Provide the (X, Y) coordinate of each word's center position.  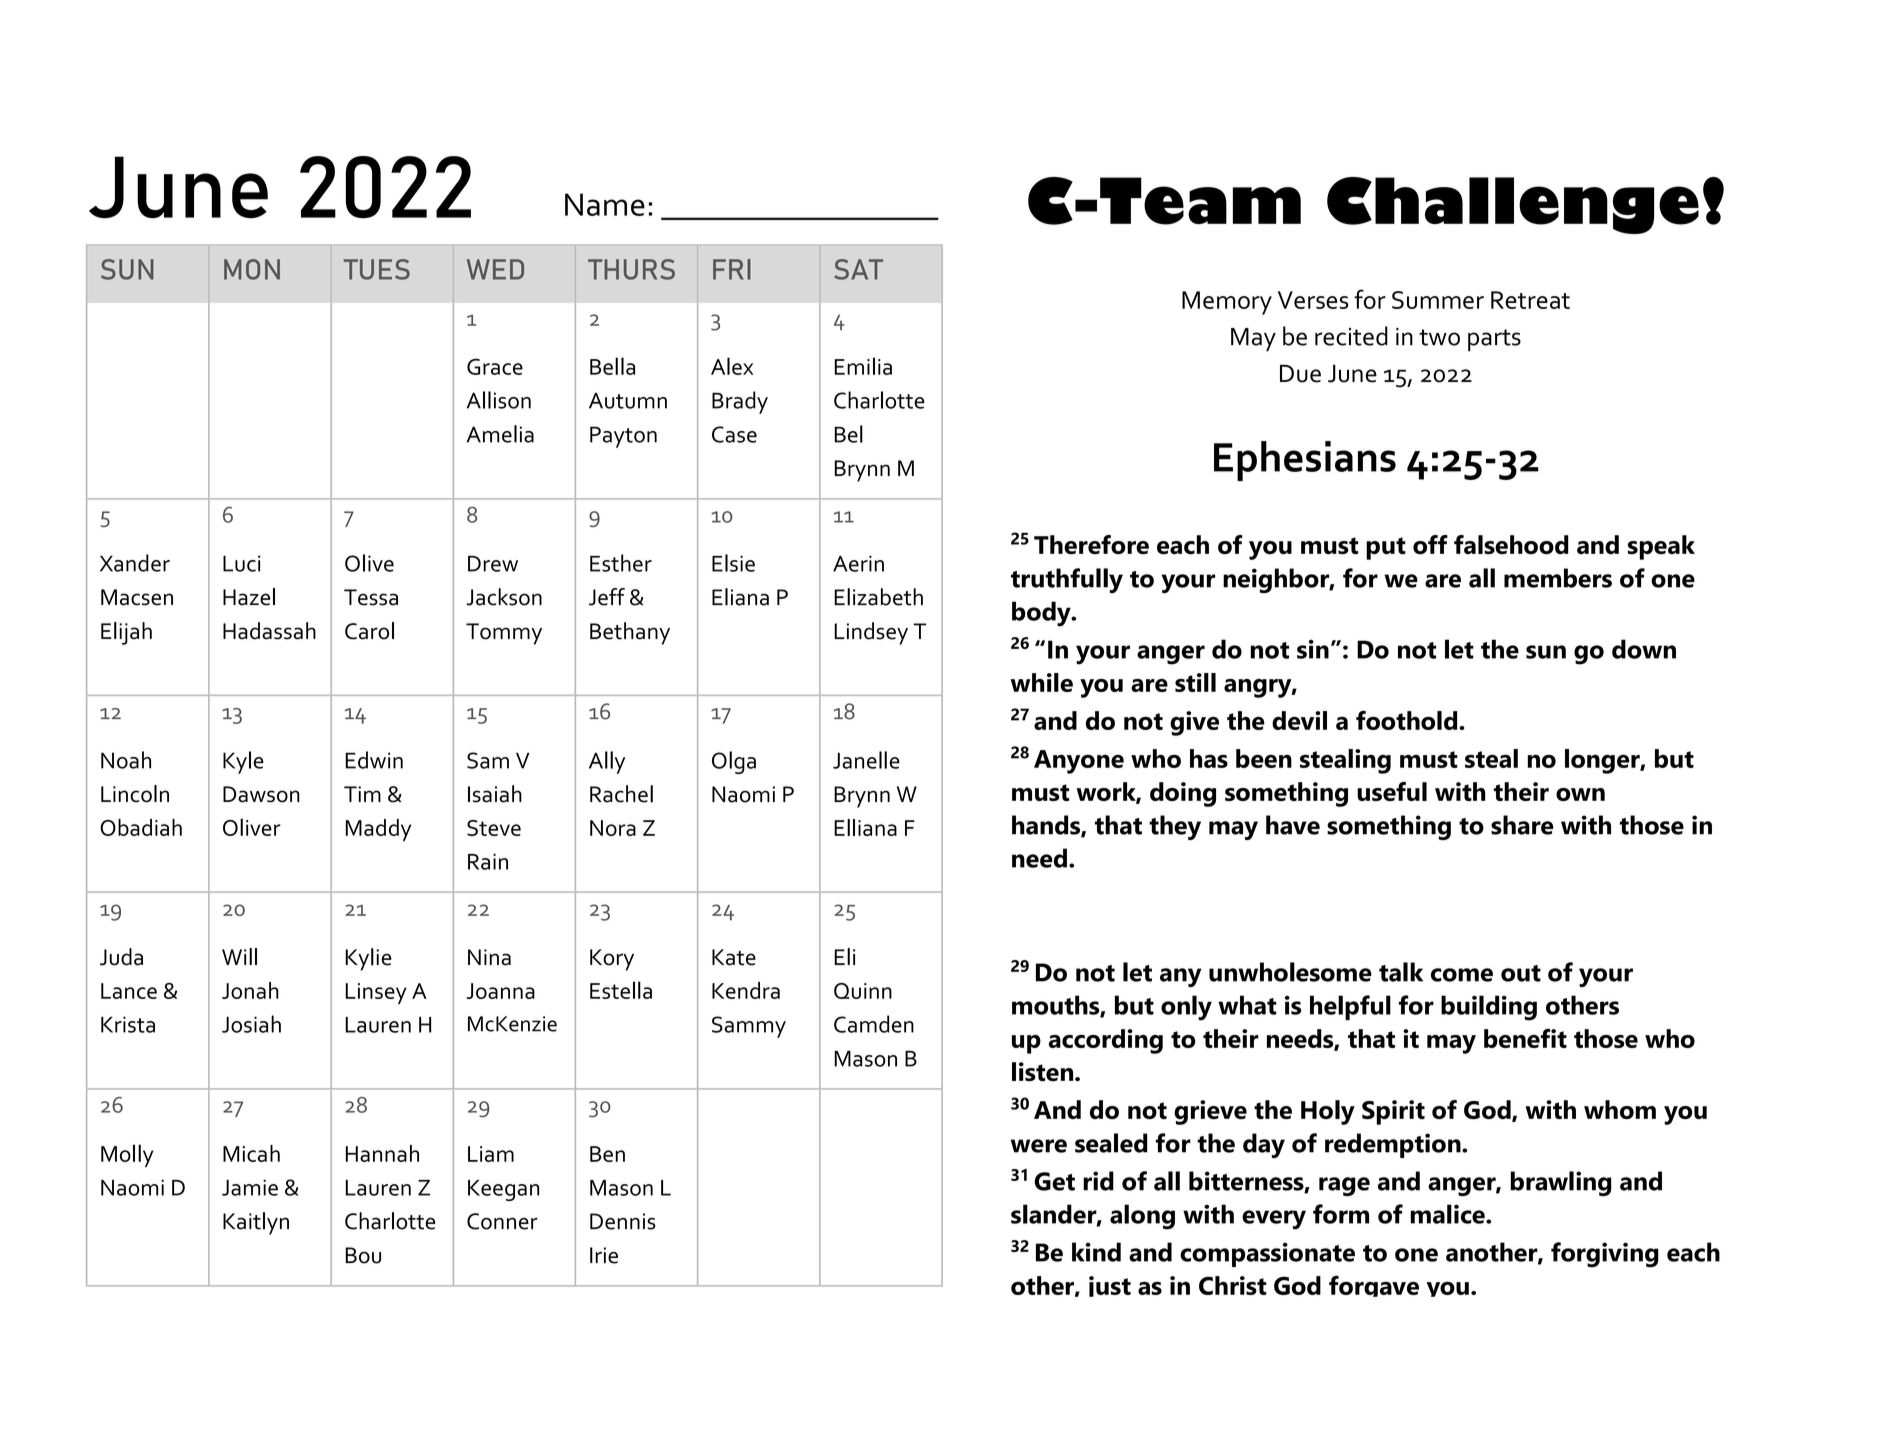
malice (1448, 1214)
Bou (363, 1255)
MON (252, 269)
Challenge (1513, 205)
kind (1096, 1252)
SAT (858, 269)
